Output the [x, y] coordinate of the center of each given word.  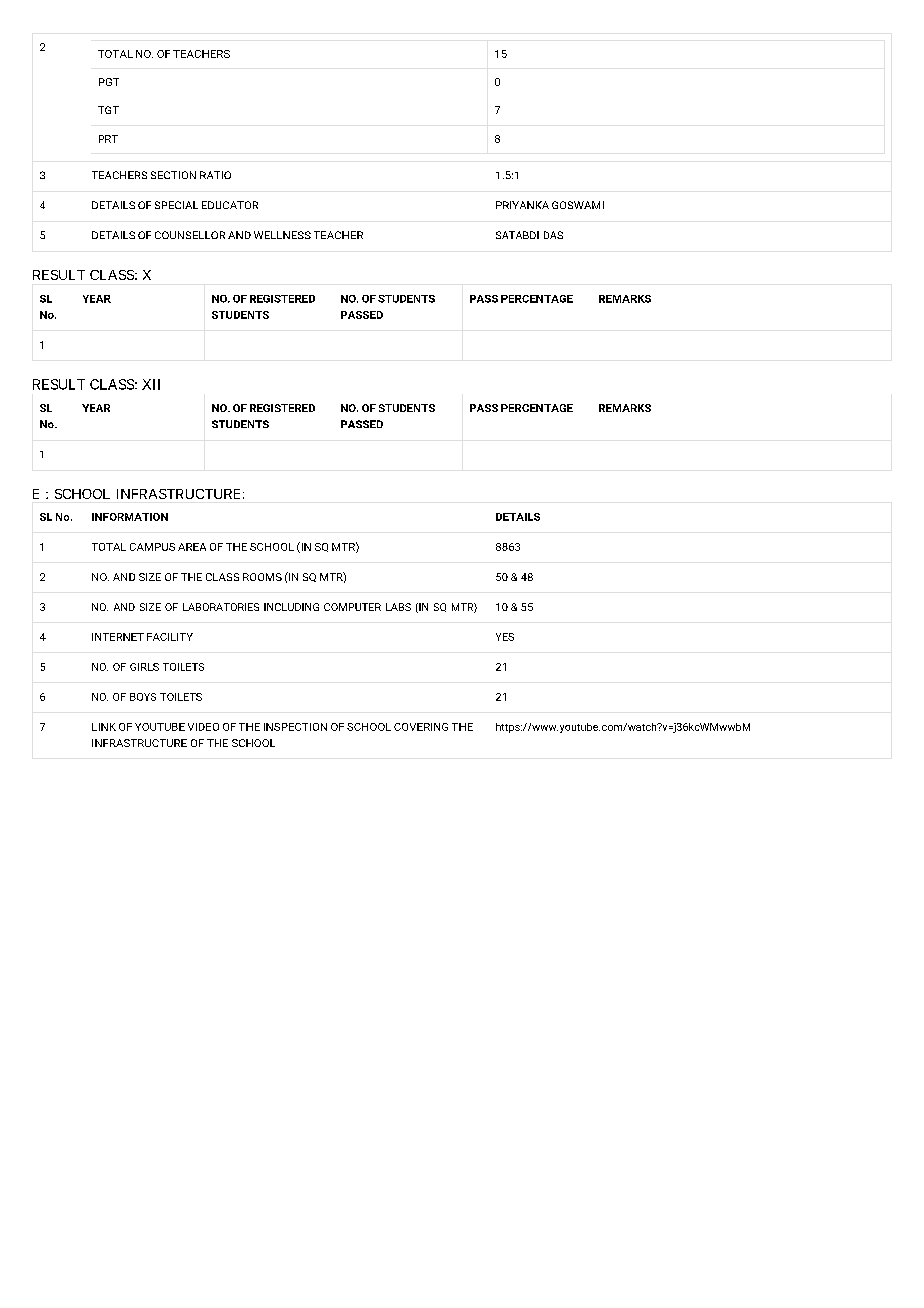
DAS [553, 235]
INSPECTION [295, 727]
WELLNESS [282, 235]
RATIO [215, 175]
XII [151, 384]
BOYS [143, 697]
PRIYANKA [522, 205]
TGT [108, 110]
